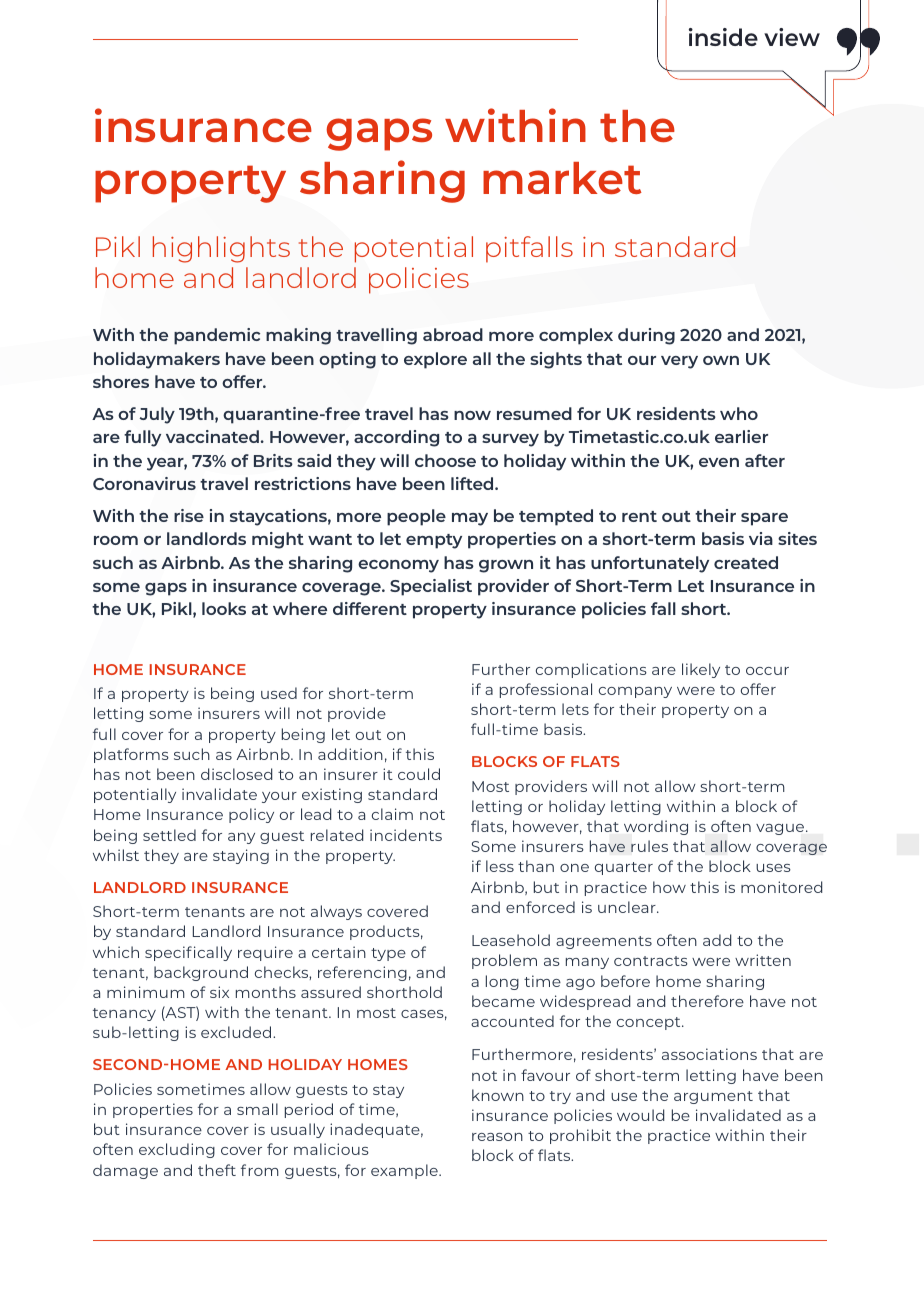  What do you see at coordinates (217, 336) in the screenshot?
I see `pandemic` at bounding box center [217, 336].
